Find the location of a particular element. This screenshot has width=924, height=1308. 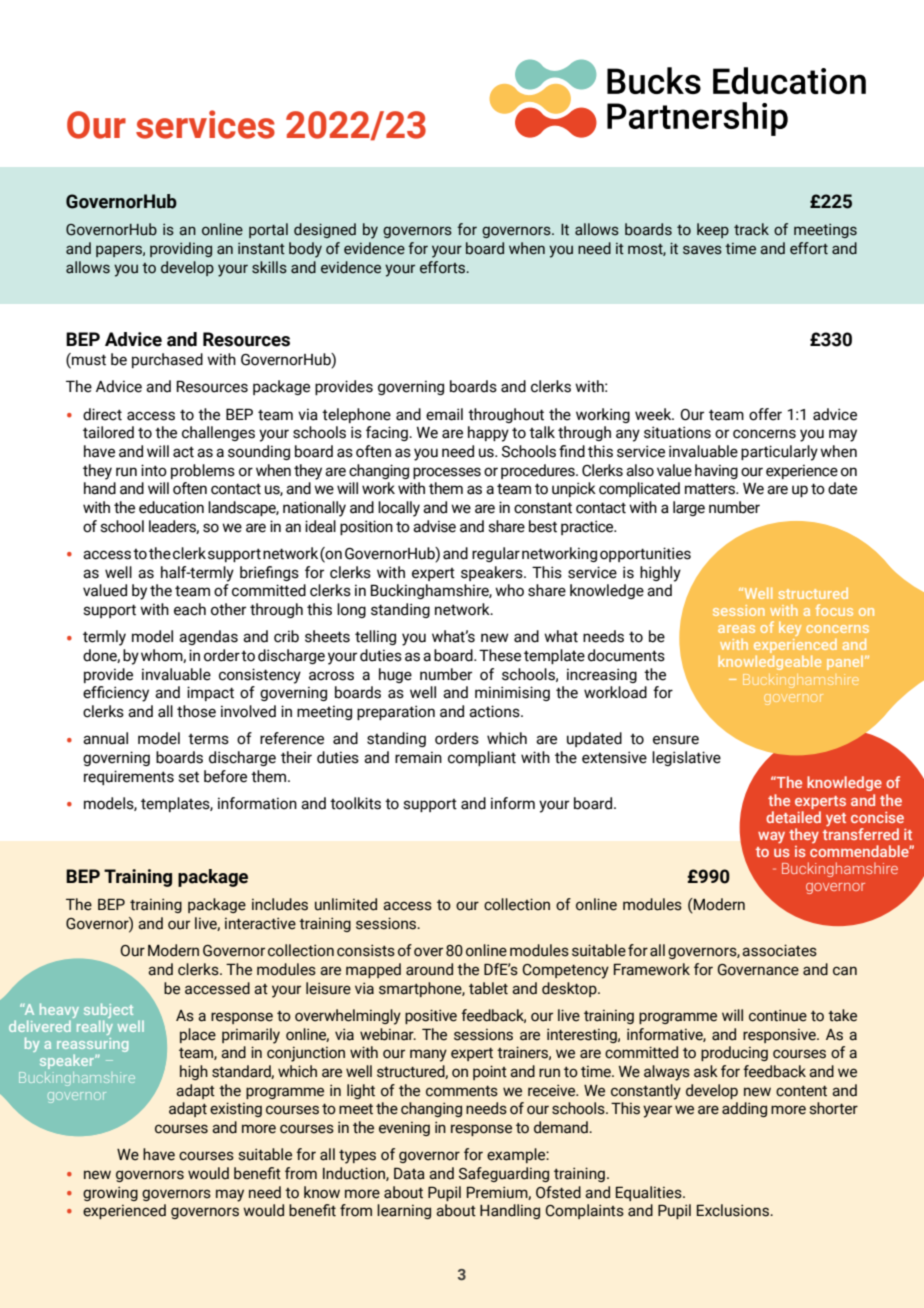

Exclusions is located at coordinates (734, 1210).
